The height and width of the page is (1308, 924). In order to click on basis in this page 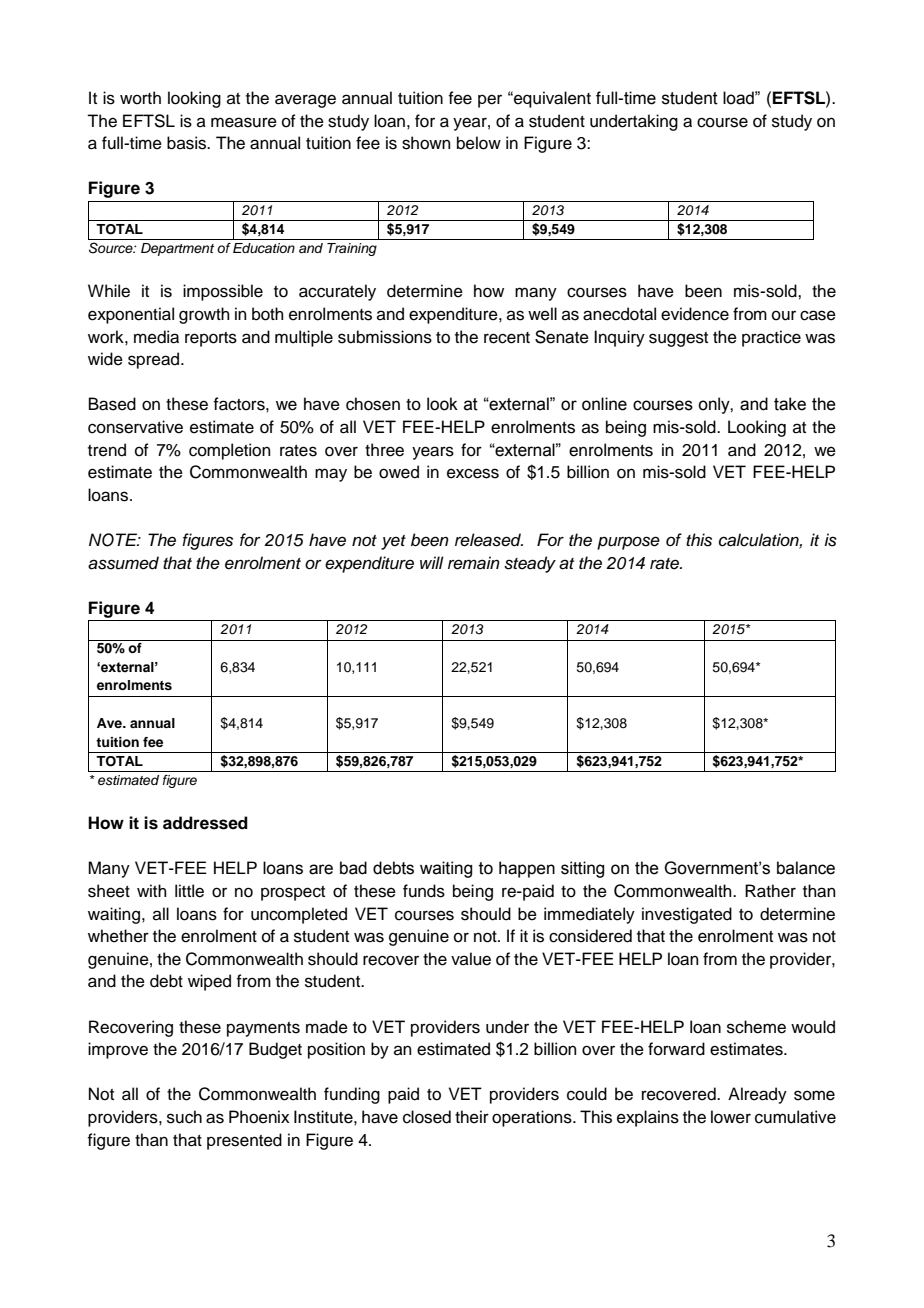, I will do `click(188, 143)`.
